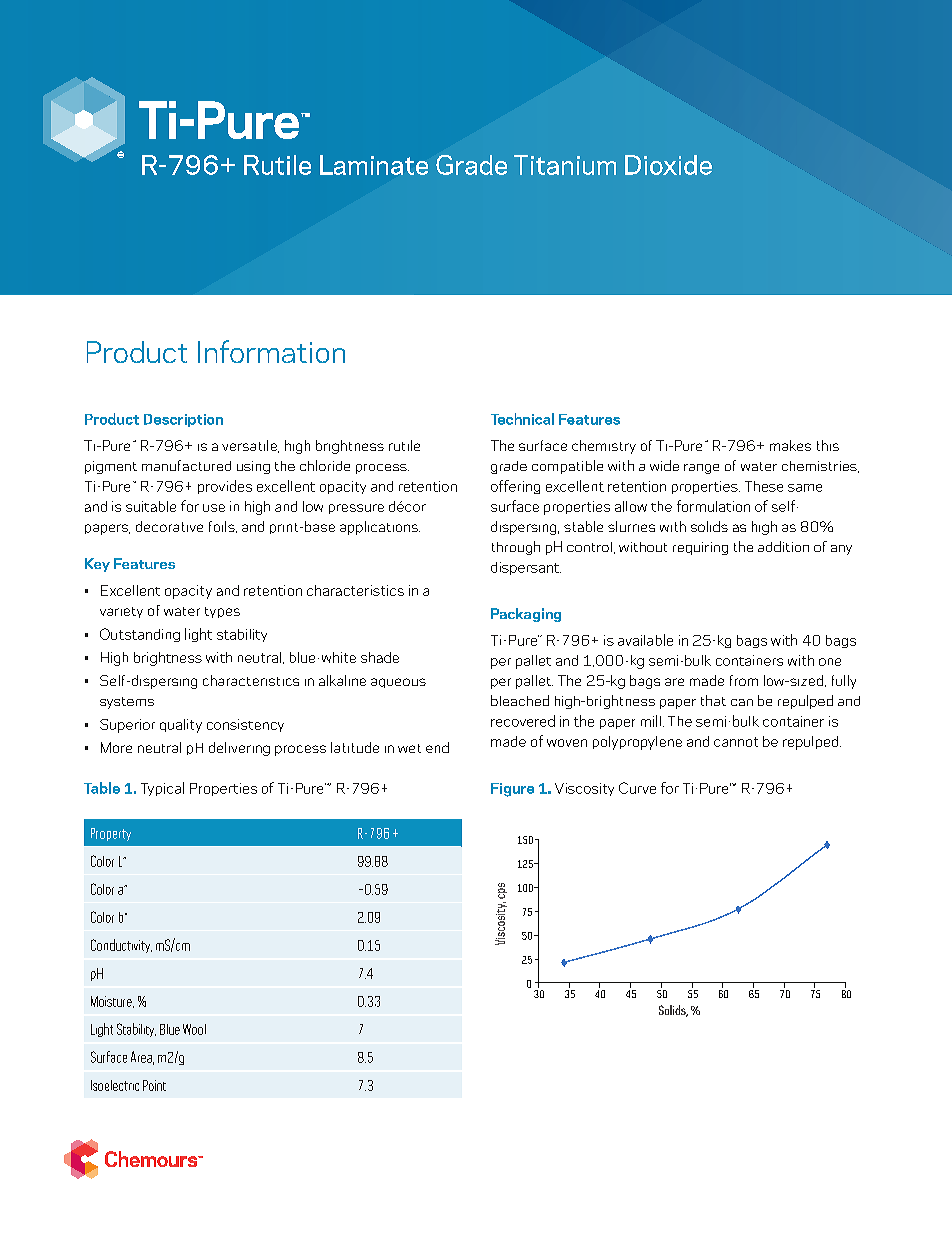 The width and height of the page is (952, 1233). Describe the element at coordinates (668, 165) in the page. I see `Dioxide` at that location.
